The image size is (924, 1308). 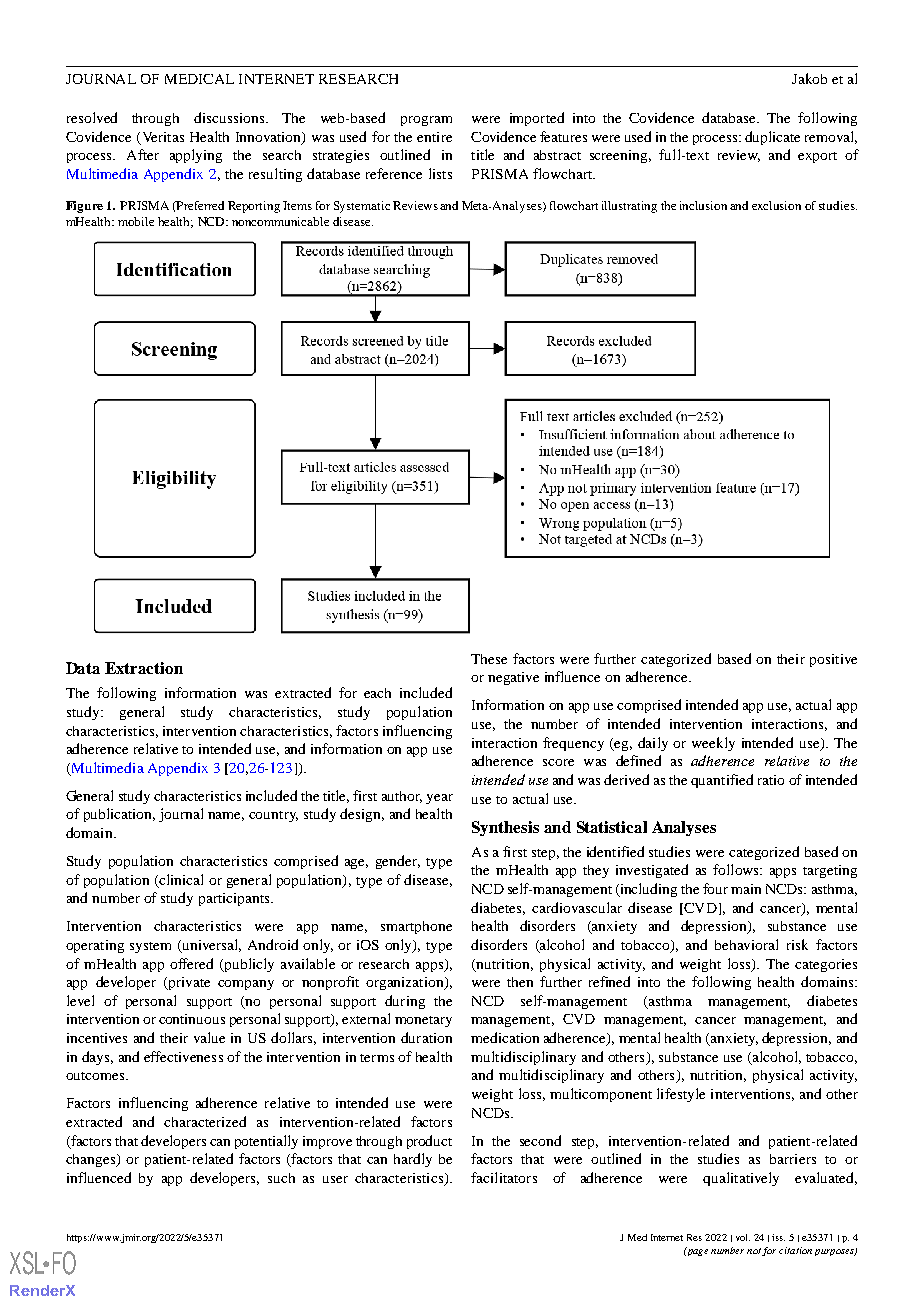 I want to click on Extraction, so click(x=144, y=668).
